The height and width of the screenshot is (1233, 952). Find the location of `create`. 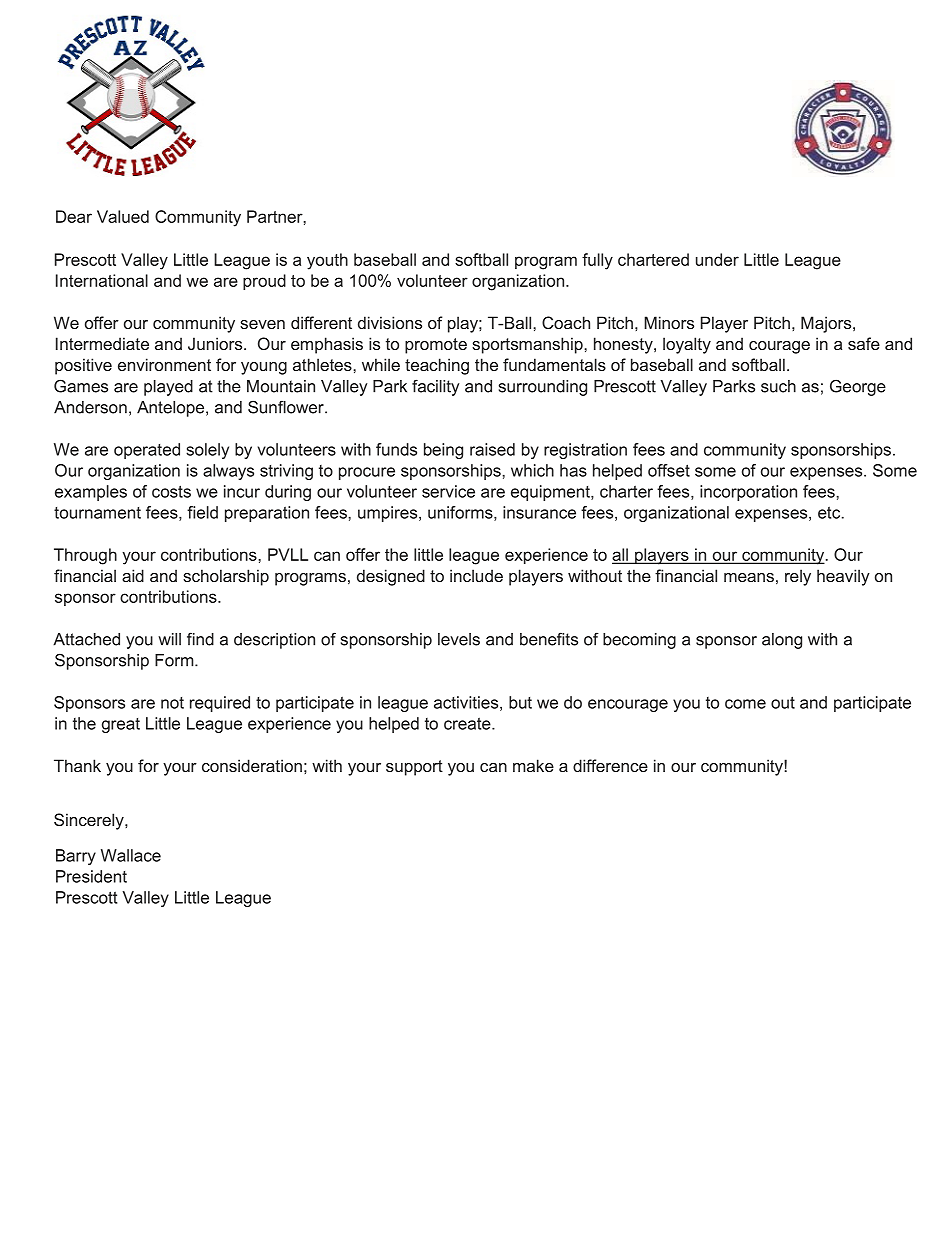

create is located at coordinates (468, 723).
